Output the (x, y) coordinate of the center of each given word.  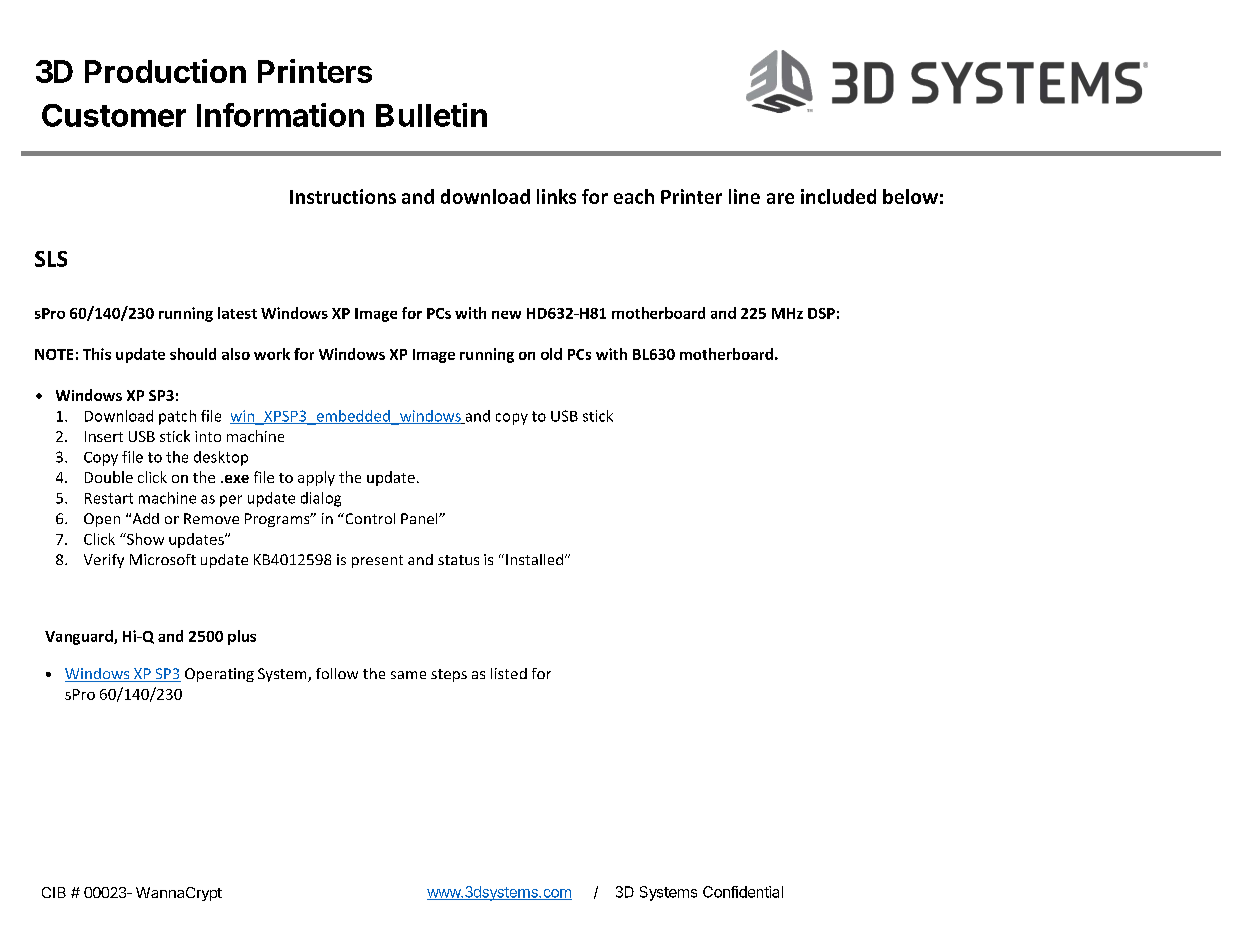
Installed (536, 559)
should (193, 354)
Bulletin (431, 115)
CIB (54, 892)
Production (165, 71)
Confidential (743, 892)
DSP (821, 313)
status (458, 560)
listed (509, 673)
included (838, 196)
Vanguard (80, 637)
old (551, 354)
